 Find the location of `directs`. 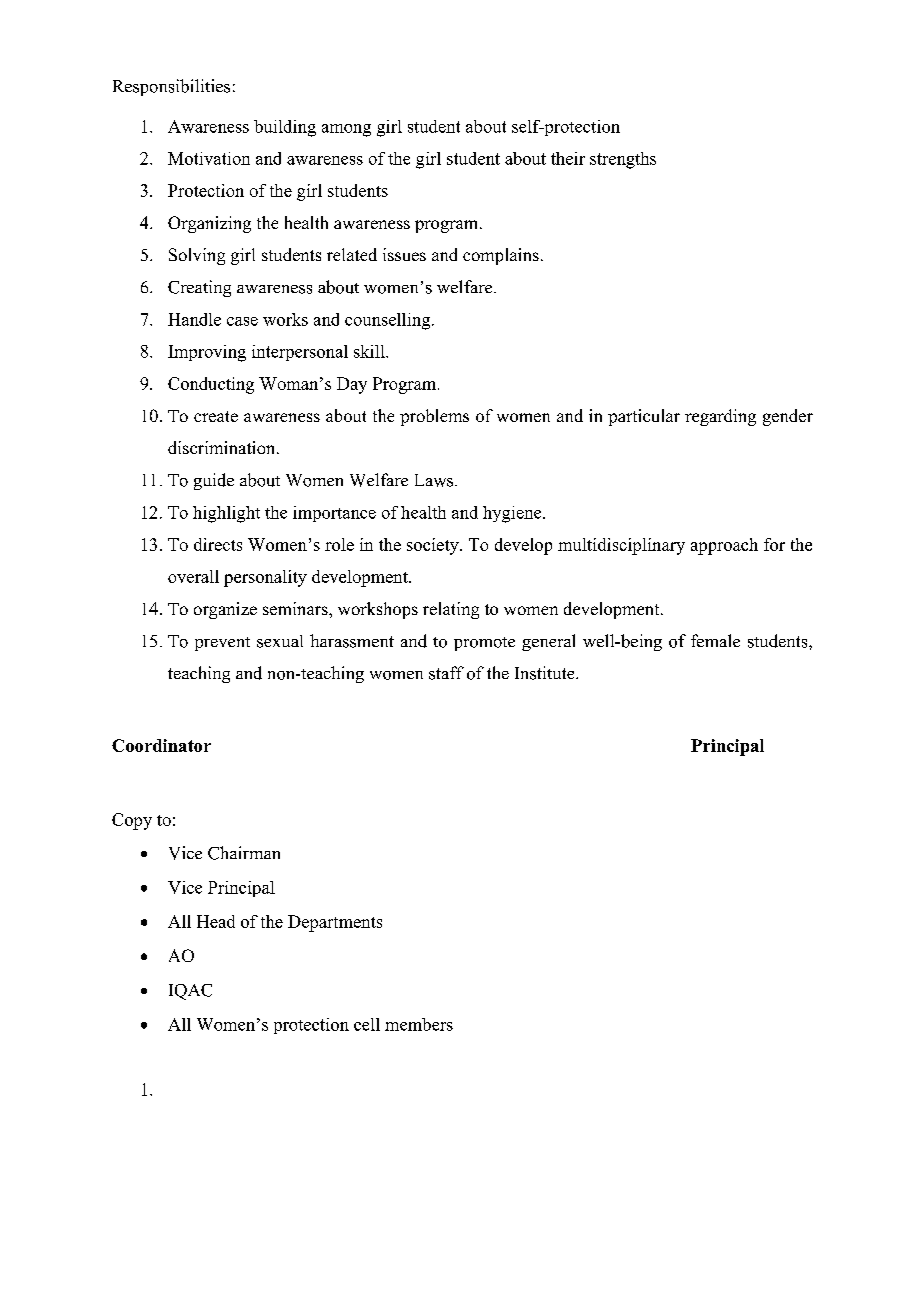

directs is located at coordinates (218, 544).
